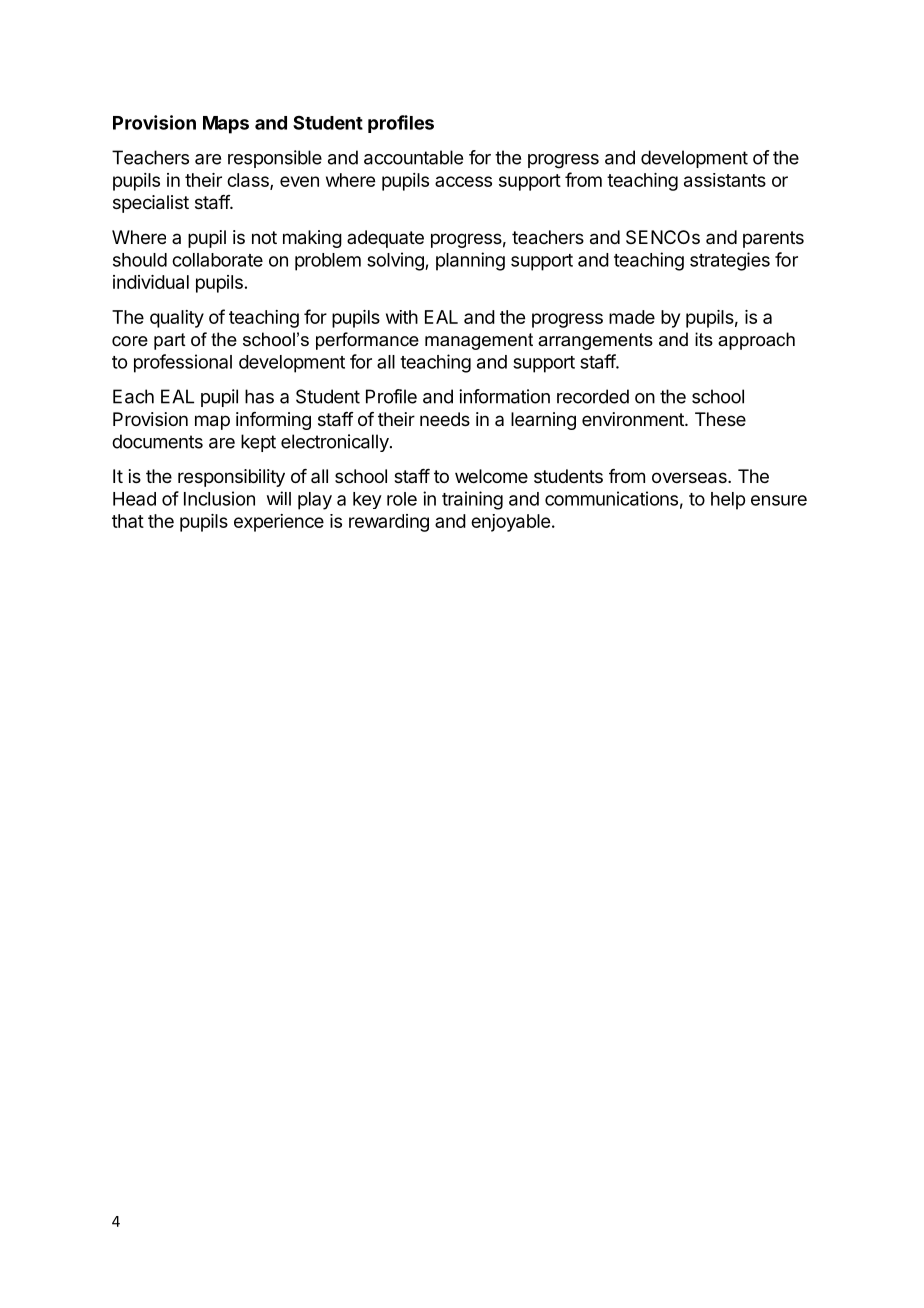 The height and width of the document is (1308, 924). Describe the element at coordinates (725, 180) in the document. I see `assistants` at that location.
